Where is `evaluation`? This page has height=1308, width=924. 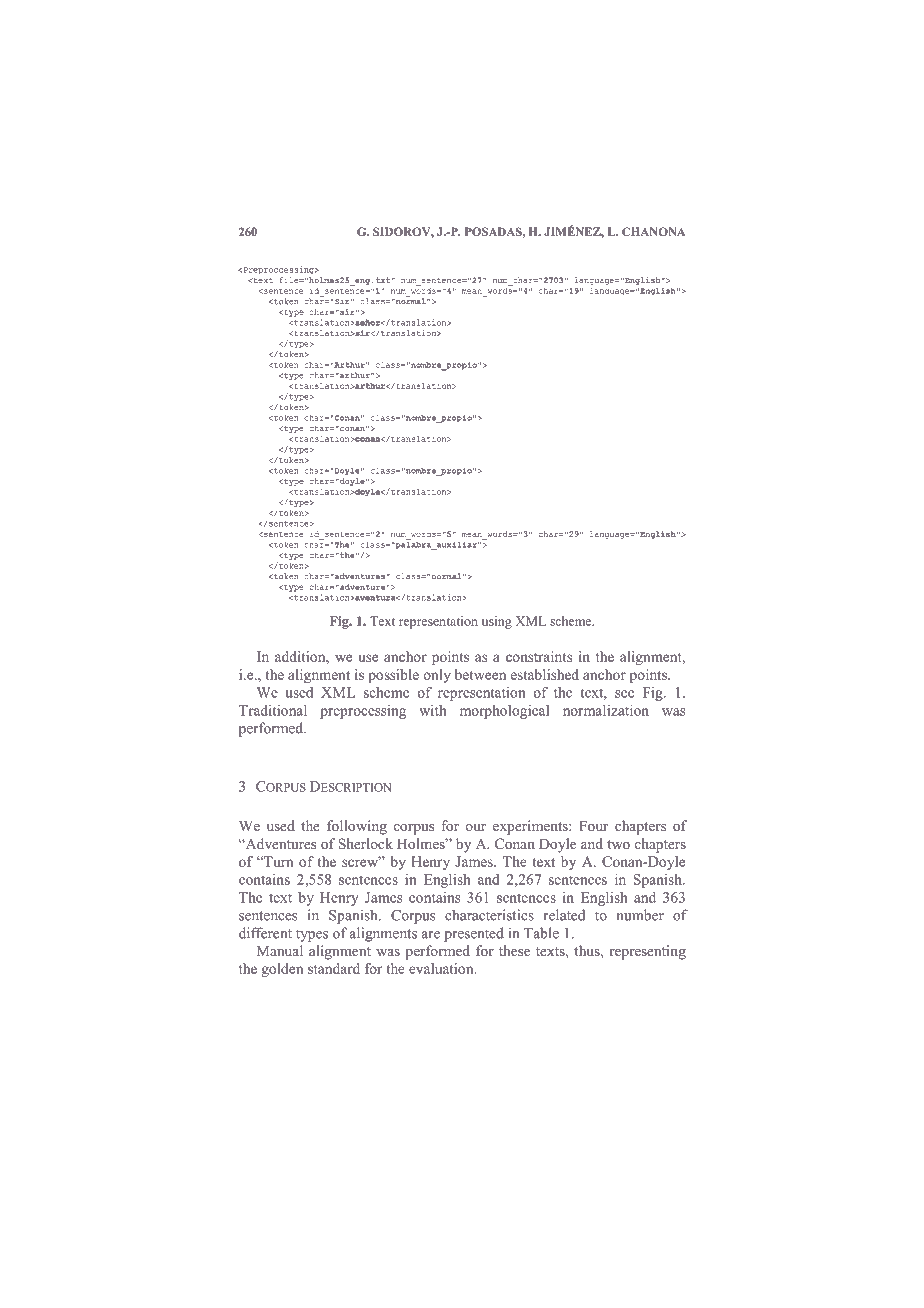
evaluation is located at coordinates (442, 968).
